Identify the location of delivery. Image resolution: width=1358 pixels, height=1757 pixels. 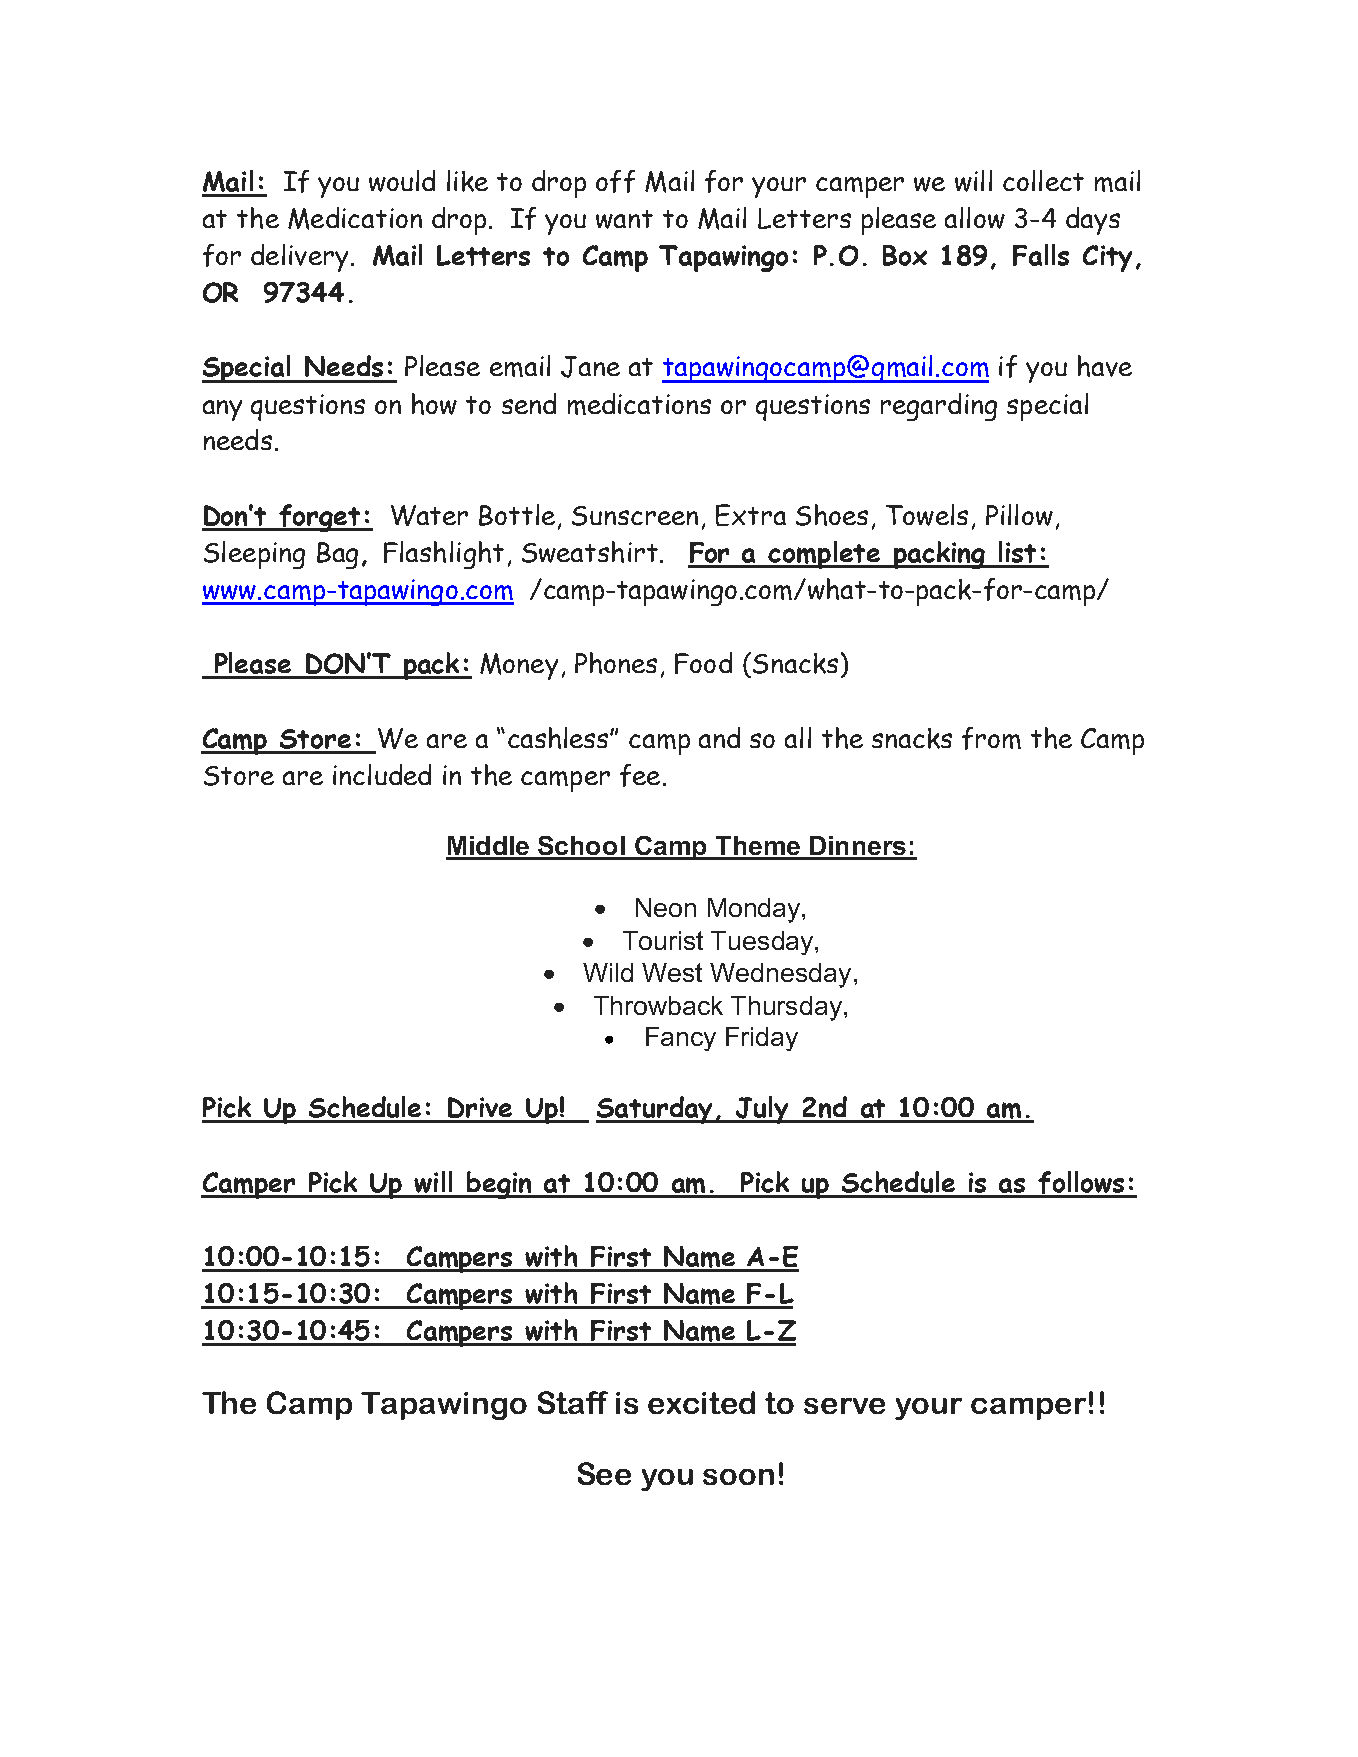
(299, 258).
